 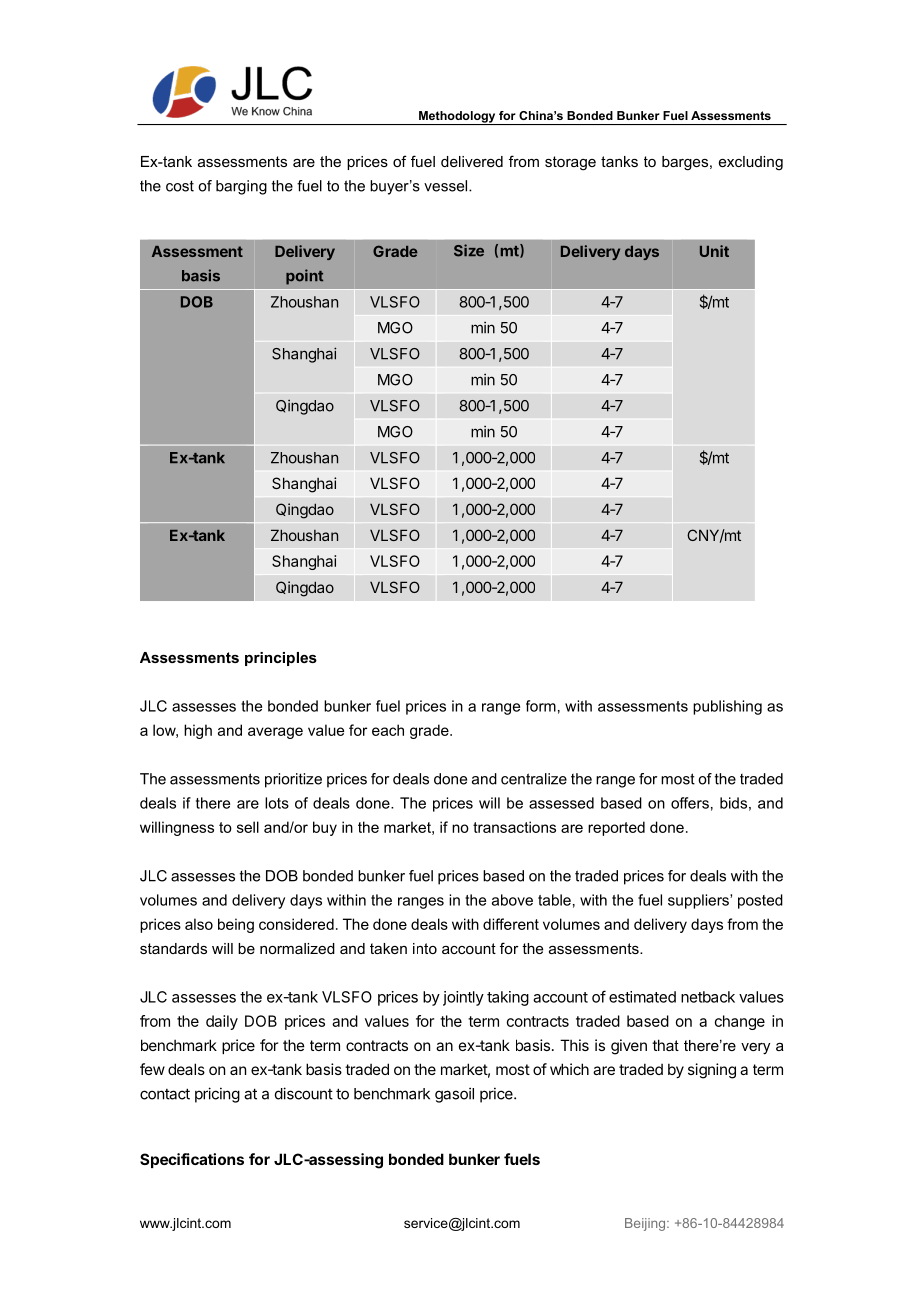 I want to click on barges, so click(x=686, y=163).
